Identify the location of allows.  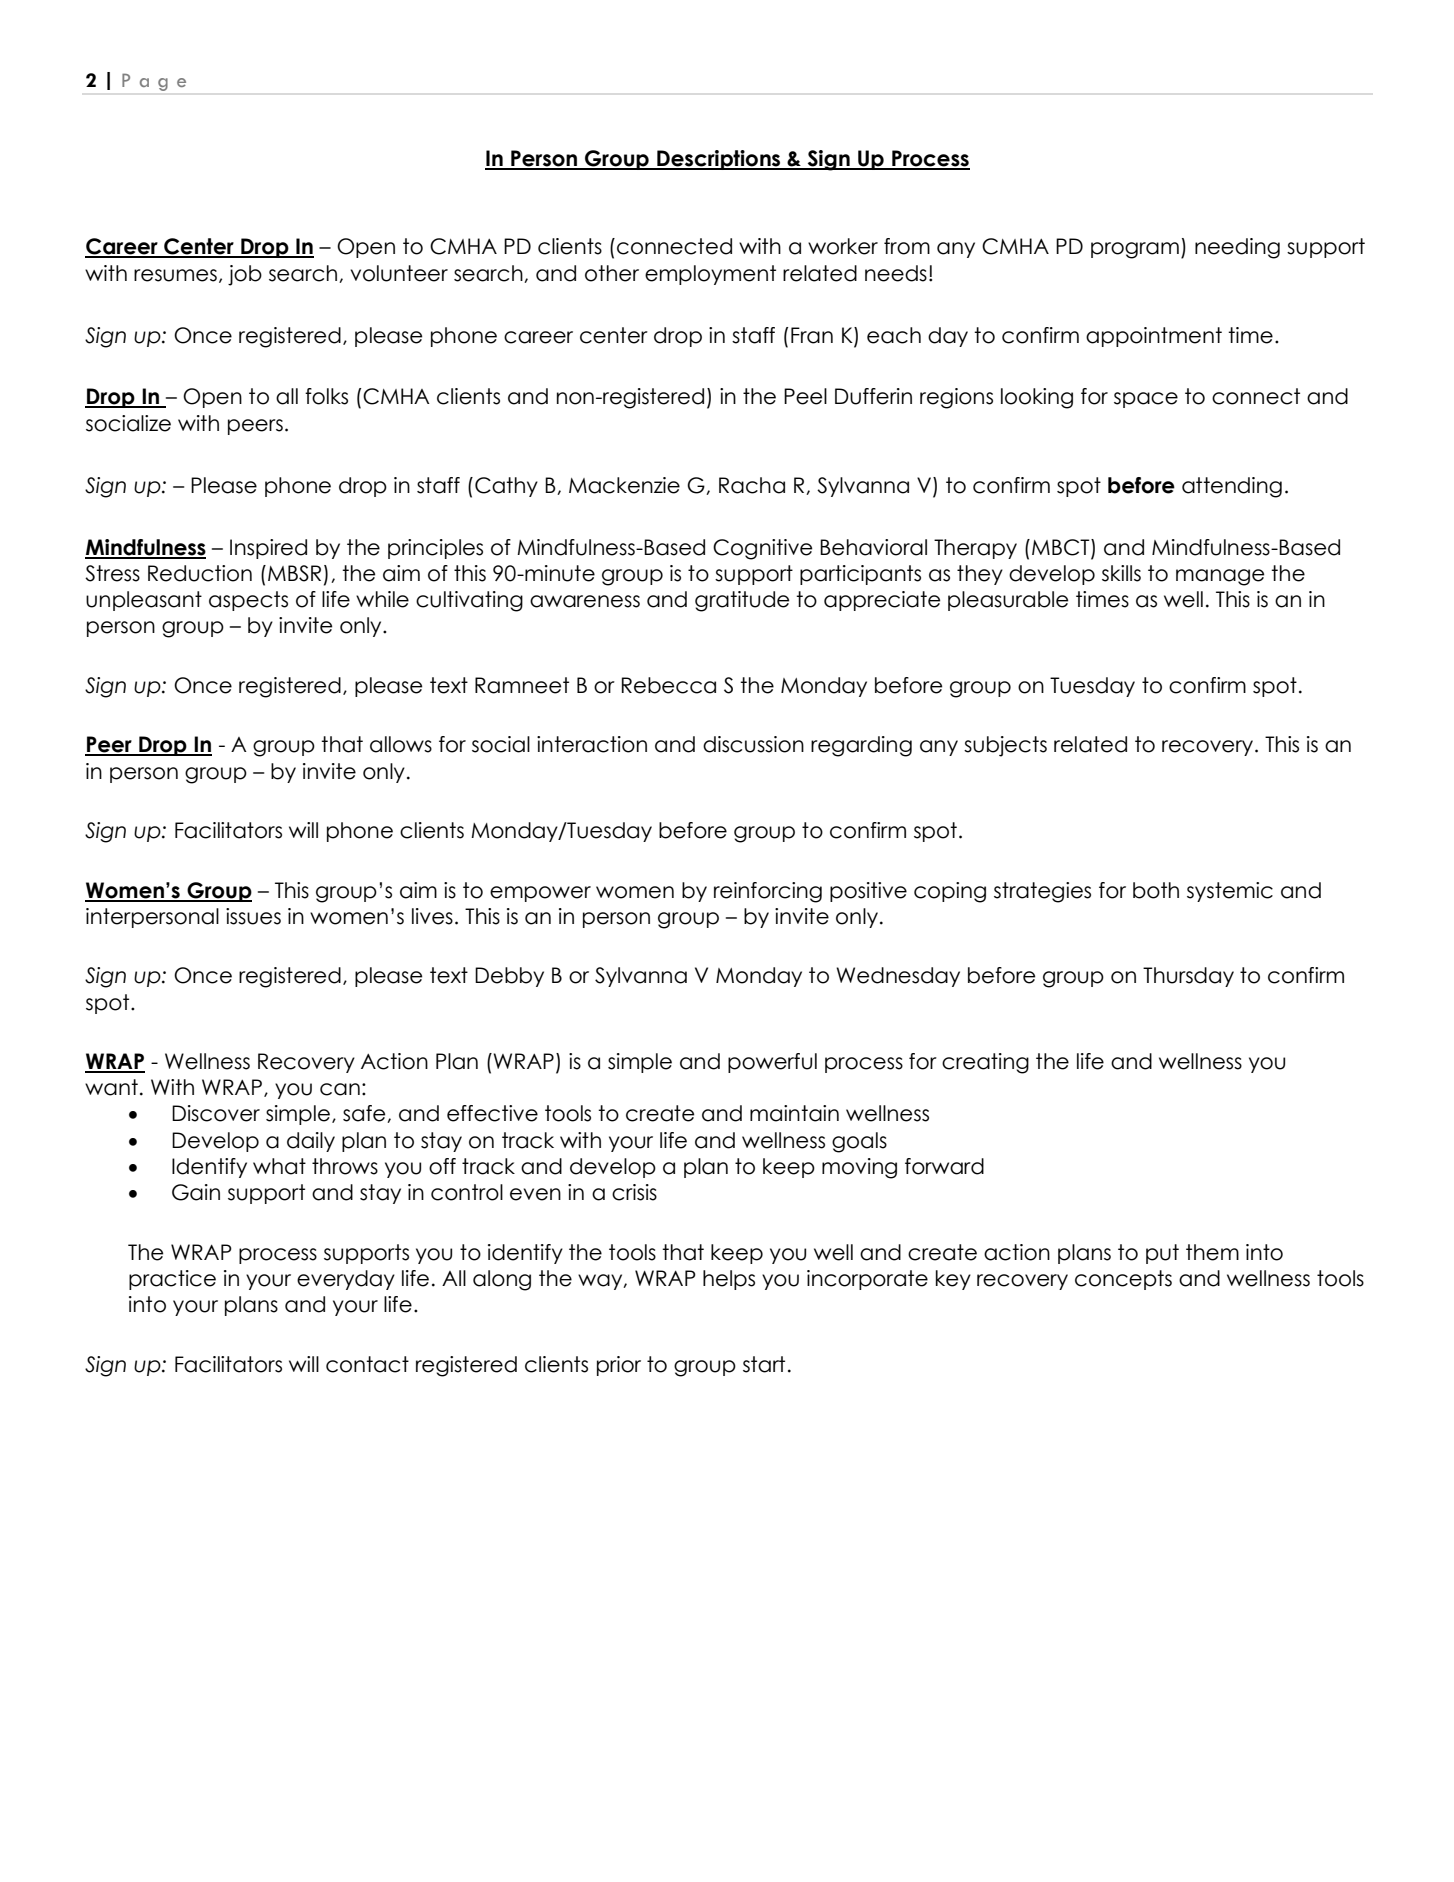
(401, 744).
